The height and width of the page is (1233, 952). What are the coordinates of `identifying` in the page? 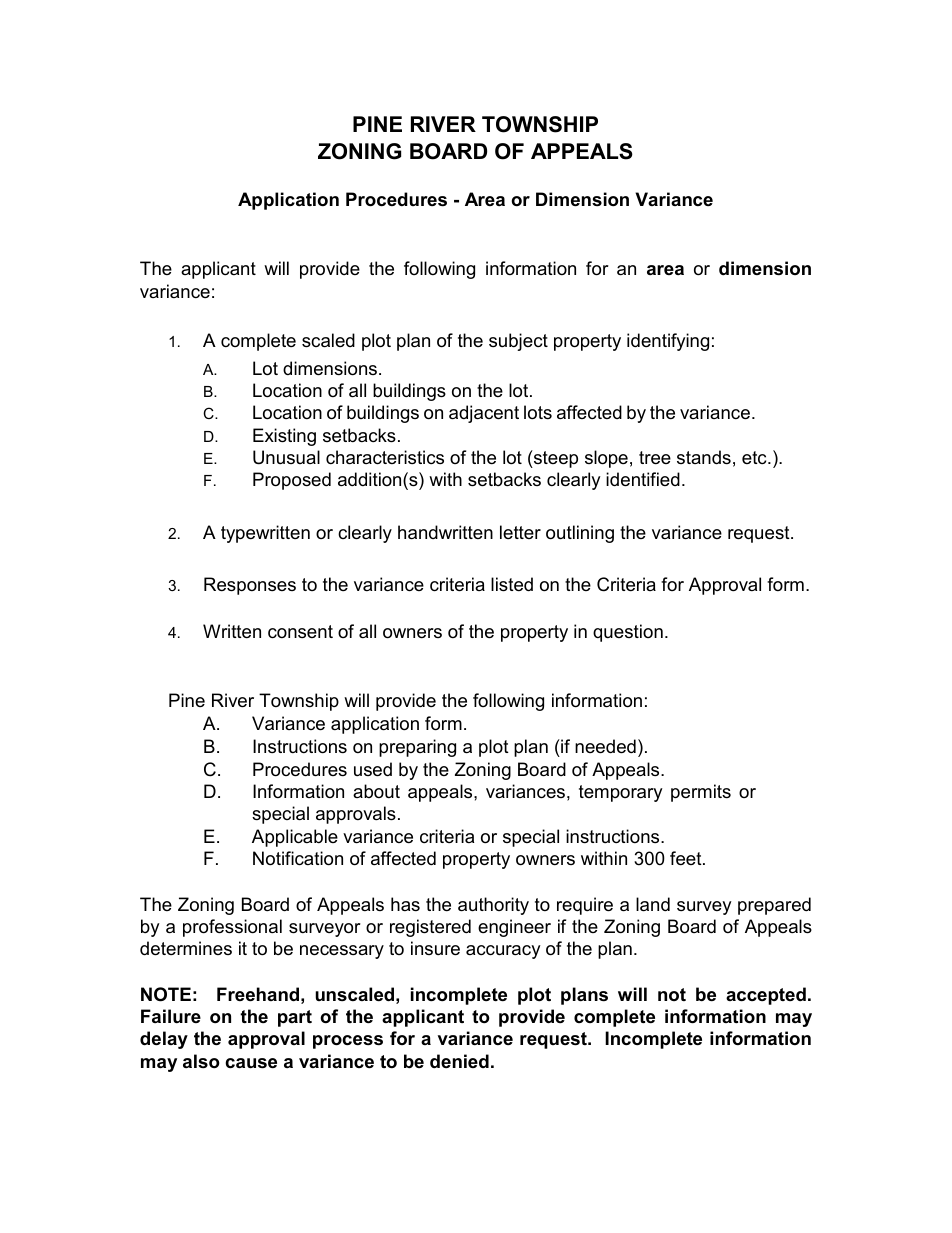 It's located at (668, 342).
